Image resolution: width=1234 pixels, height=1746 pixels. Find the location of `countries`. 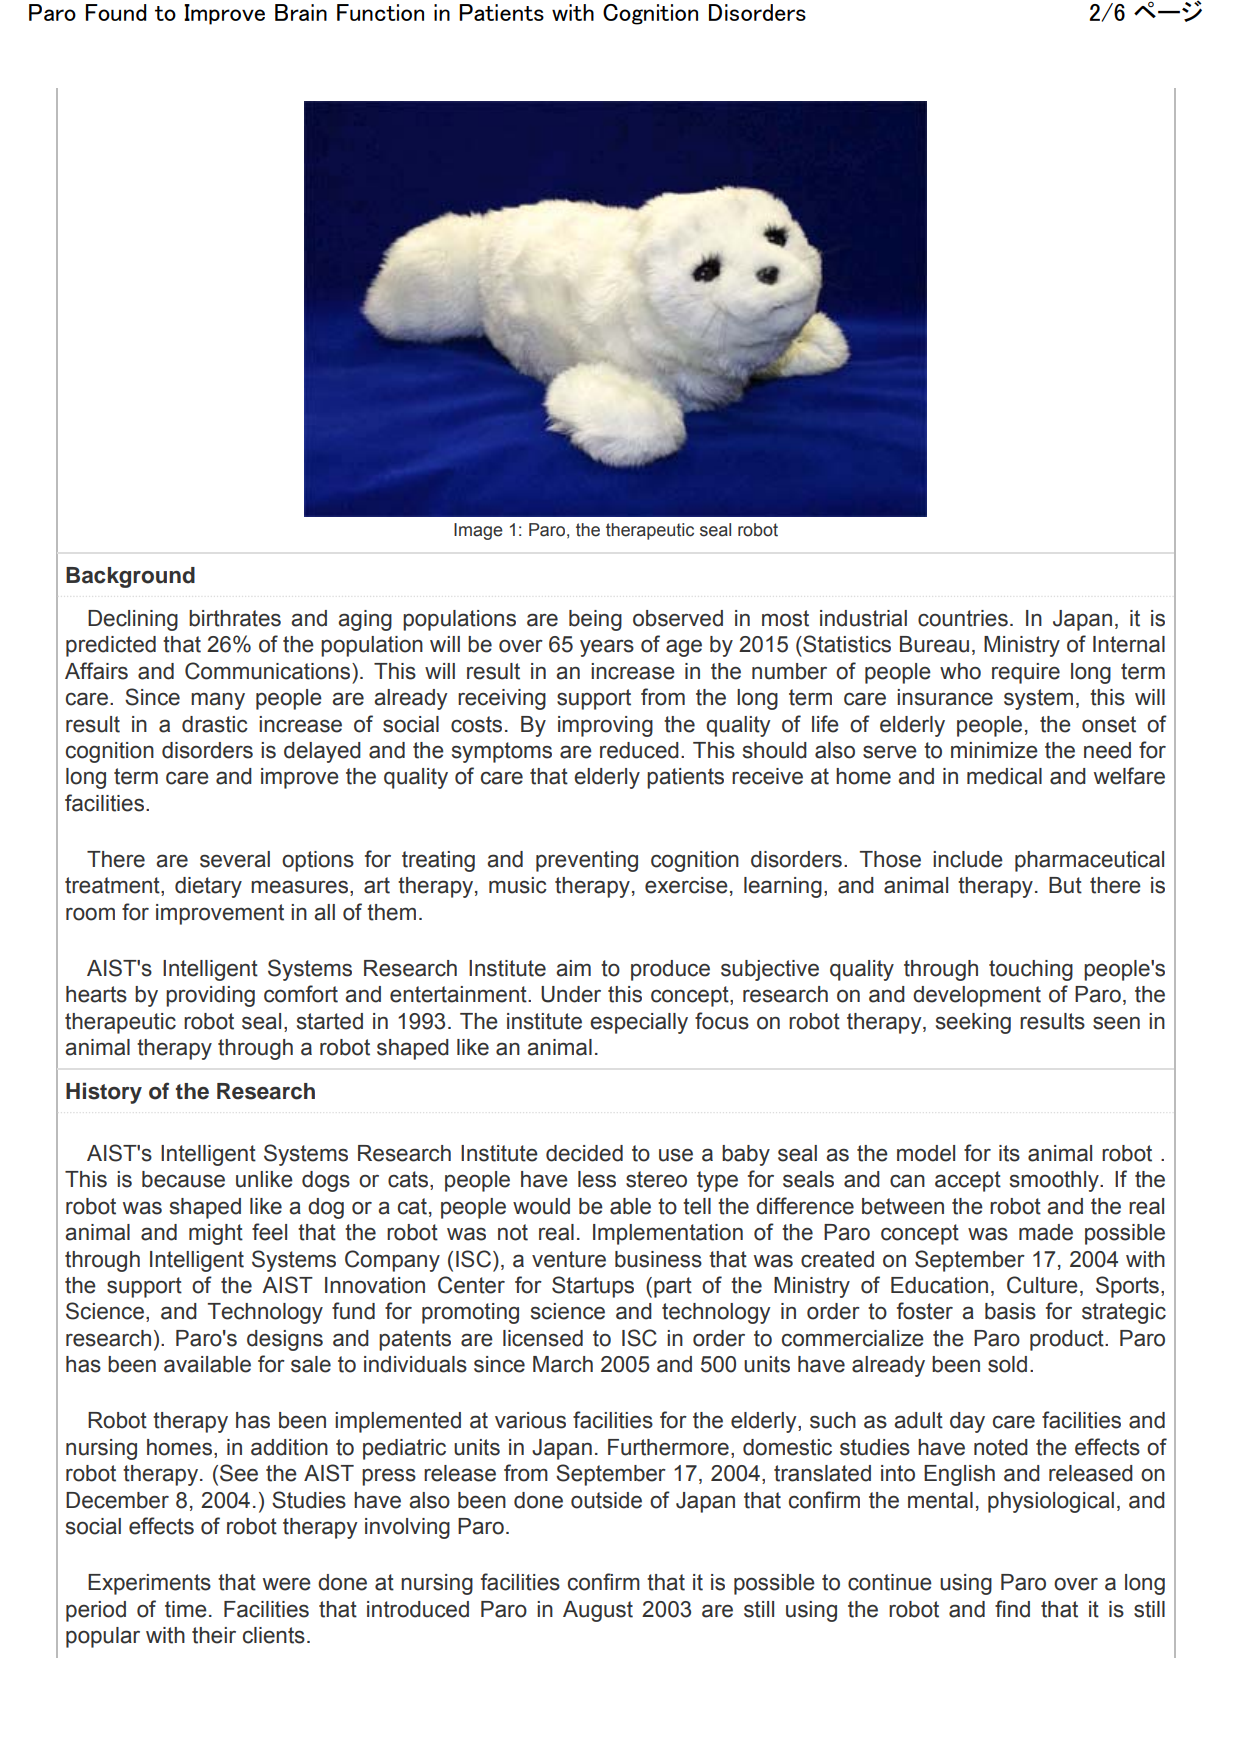

countries is located at coordinates (963, 618).
